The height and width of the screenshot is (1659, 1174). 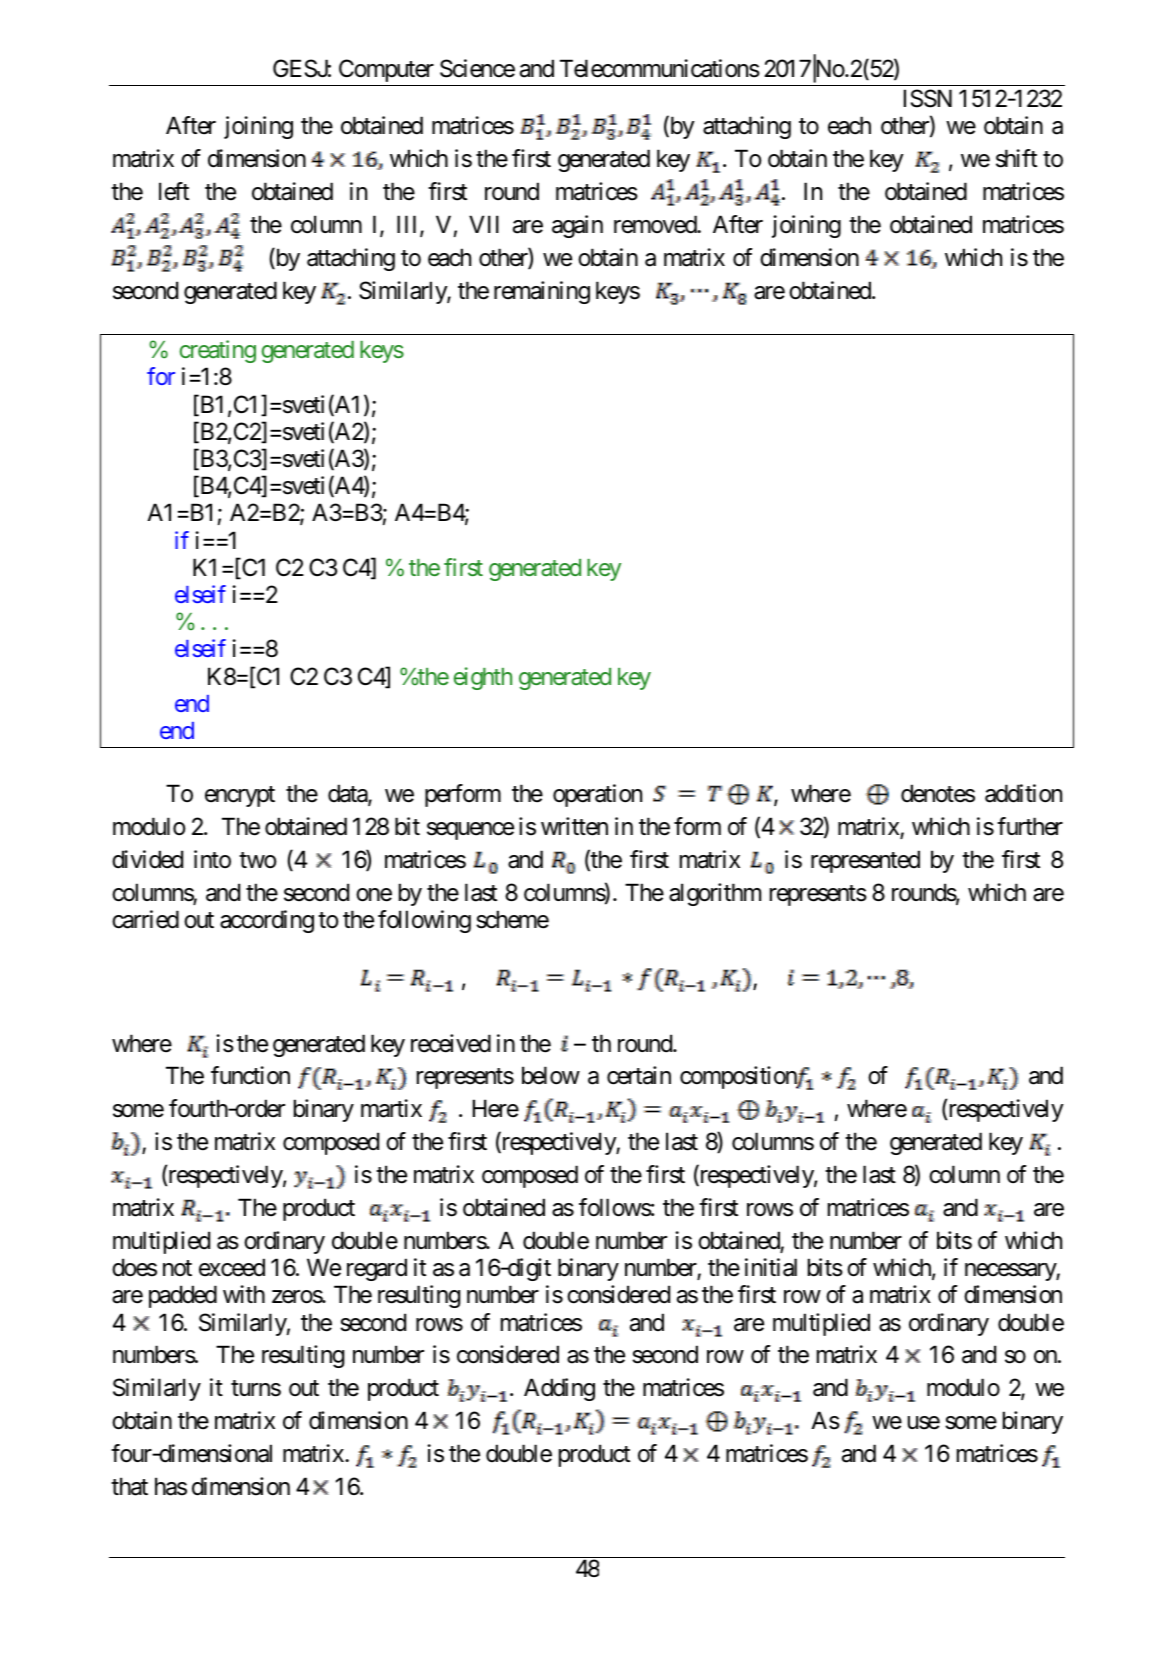 What do you see at coordinates (250, 1075) in the screenshot?
I see `function` at bounding box center [250, 1075].
